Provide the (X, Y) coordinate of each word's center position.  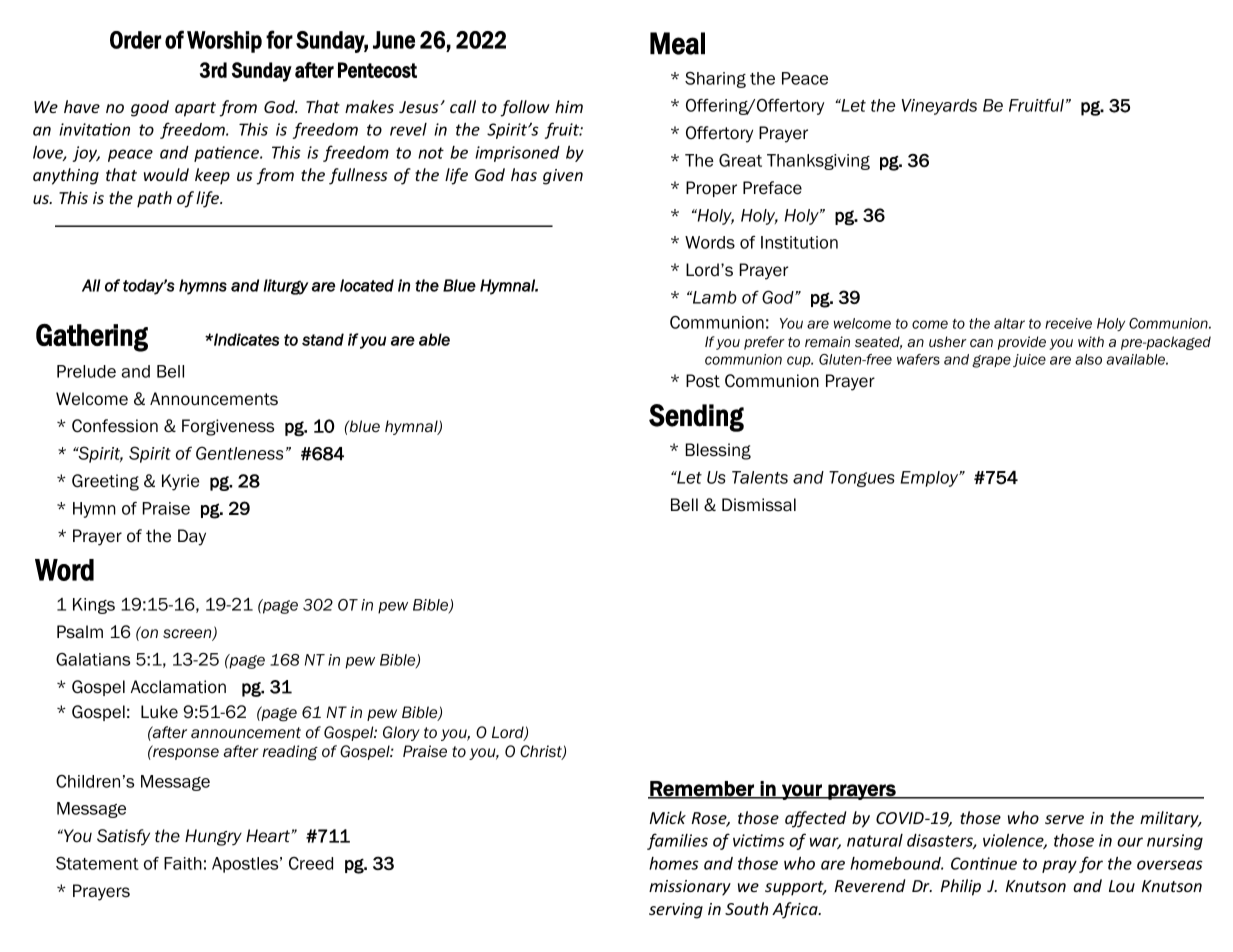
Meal (677, 43)
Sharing (715, 80)
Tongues (861, 479)
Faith (183, 863)
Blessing (718, 451)
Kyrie (180, 482)
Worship (224, 42)
